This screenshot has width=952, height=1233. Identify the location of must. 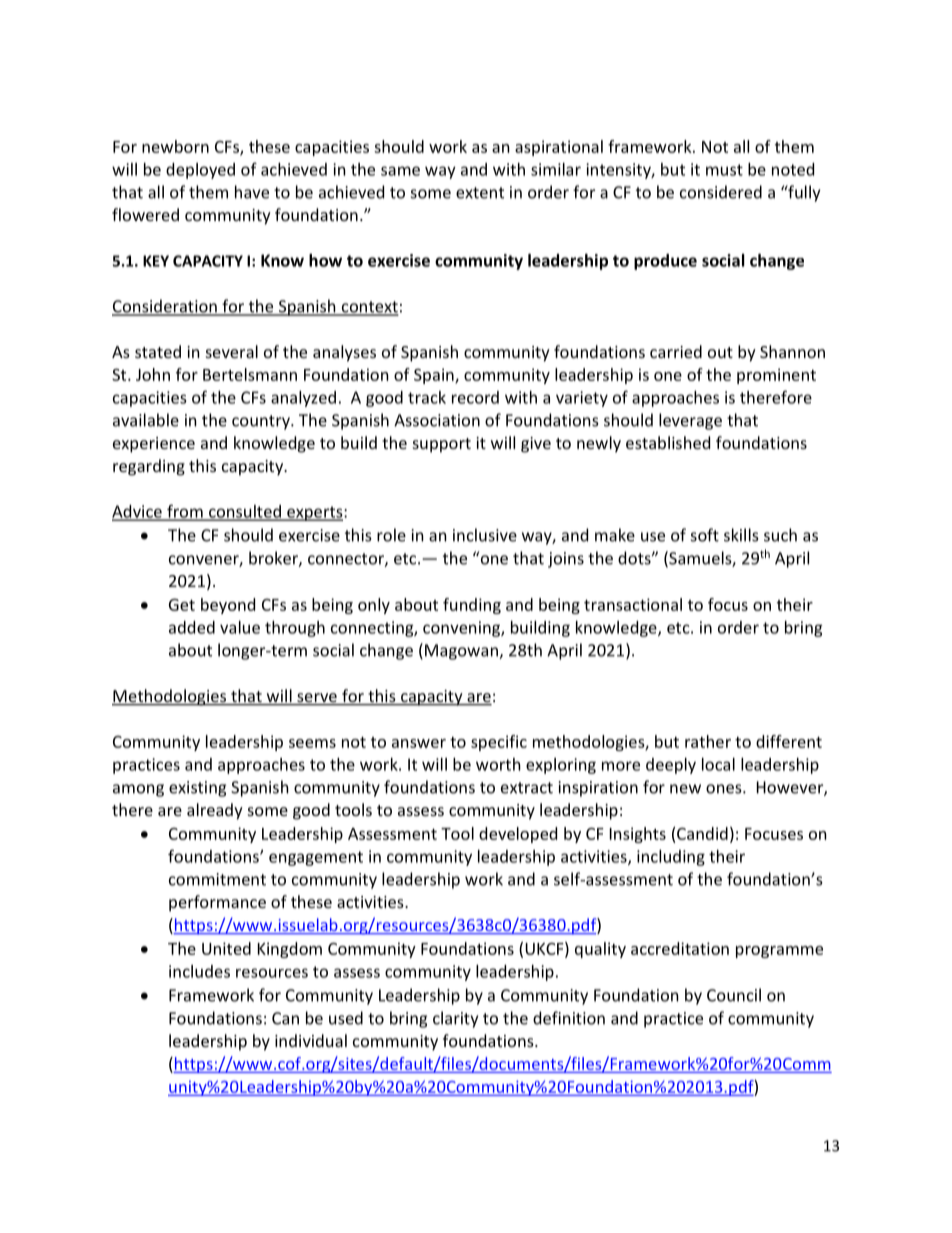
(724, 170).
